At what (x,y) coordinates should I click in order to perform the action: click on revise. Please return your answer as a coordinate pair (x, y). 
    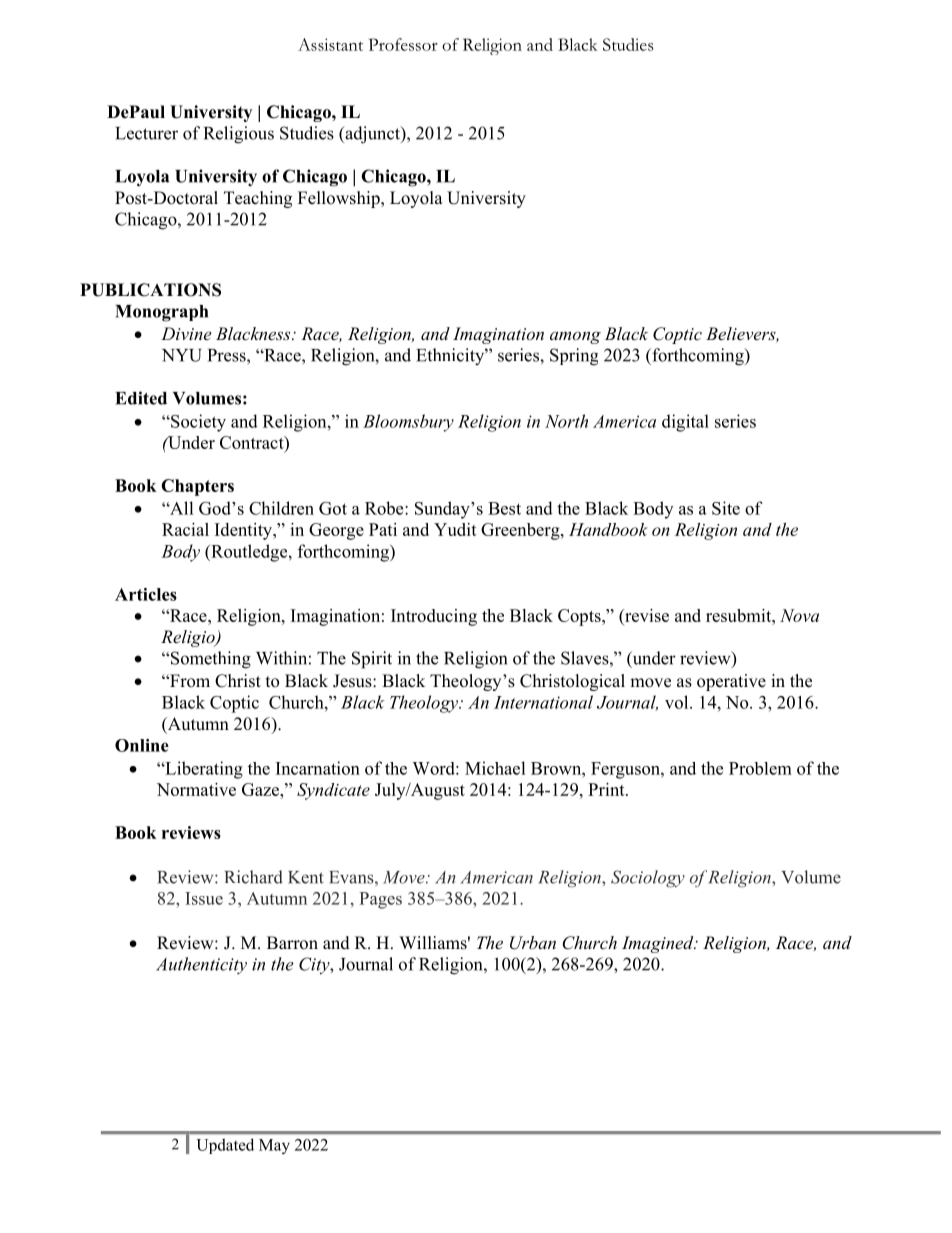
    Looking at the image, I should click on (646, 615).
